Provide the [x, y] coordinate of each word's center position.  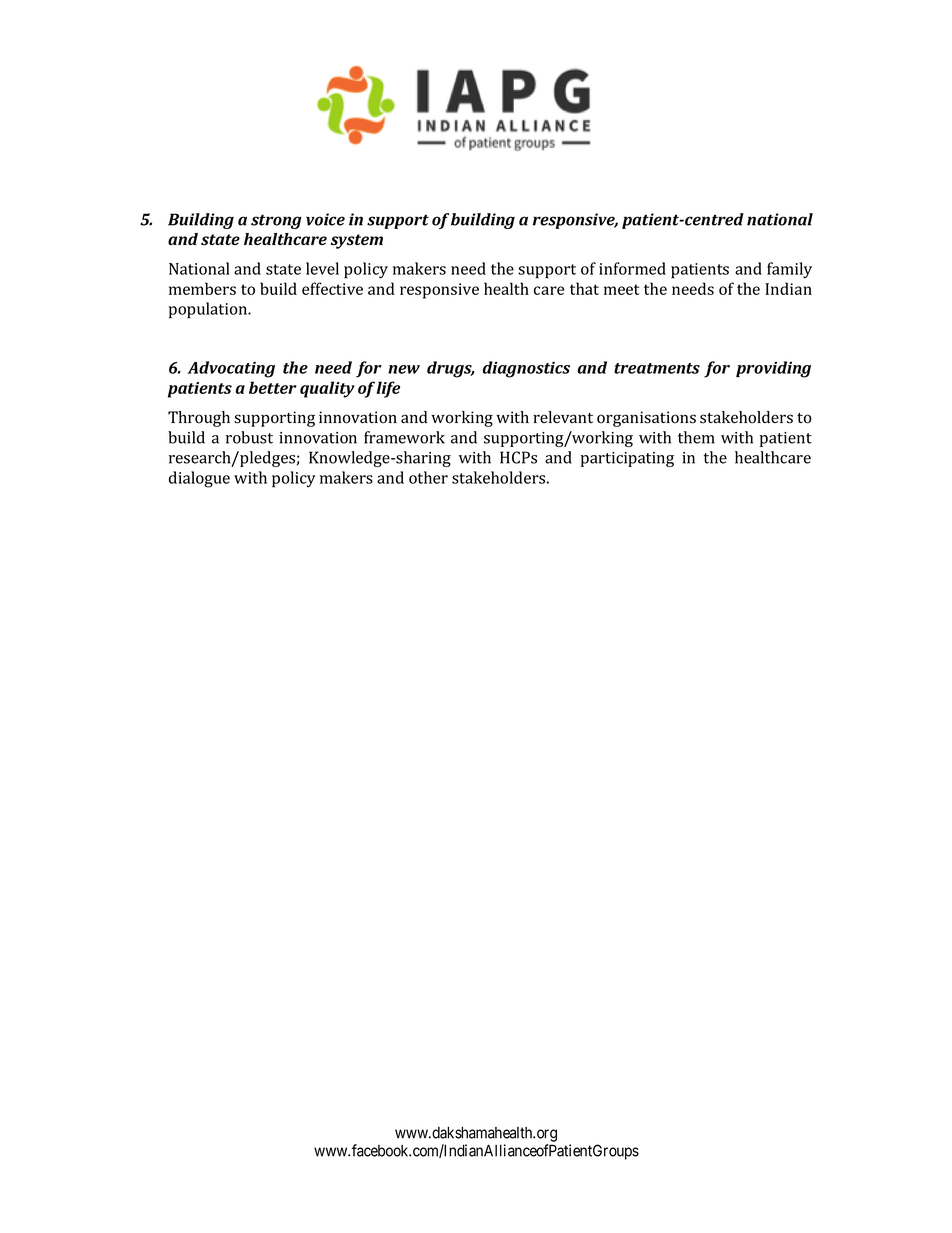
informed [632, 268]
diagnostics [526, 369]
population [209, 310]
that [584, 288]
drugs [450, 369]
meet [621, 289]
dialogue [199, 479]
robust [249, 437]
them [696, 437]
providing [773, 369]
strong [276, 221]
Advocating [231, 369]
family [789, 270]
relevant [563, 417]
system [357, 241]
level [322, 268]
